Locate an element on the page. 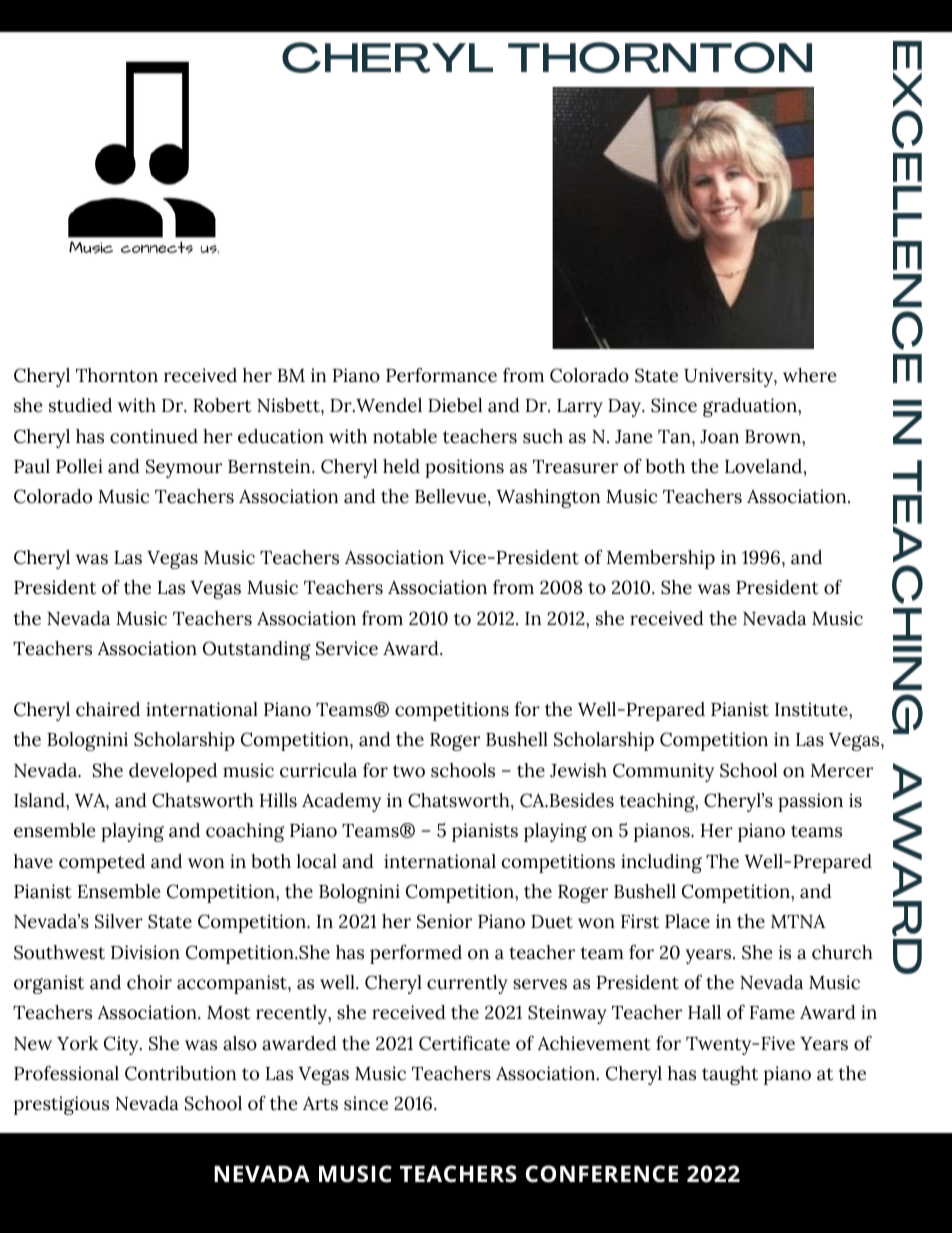  prestigious is located at coordinates (61, 1105).
